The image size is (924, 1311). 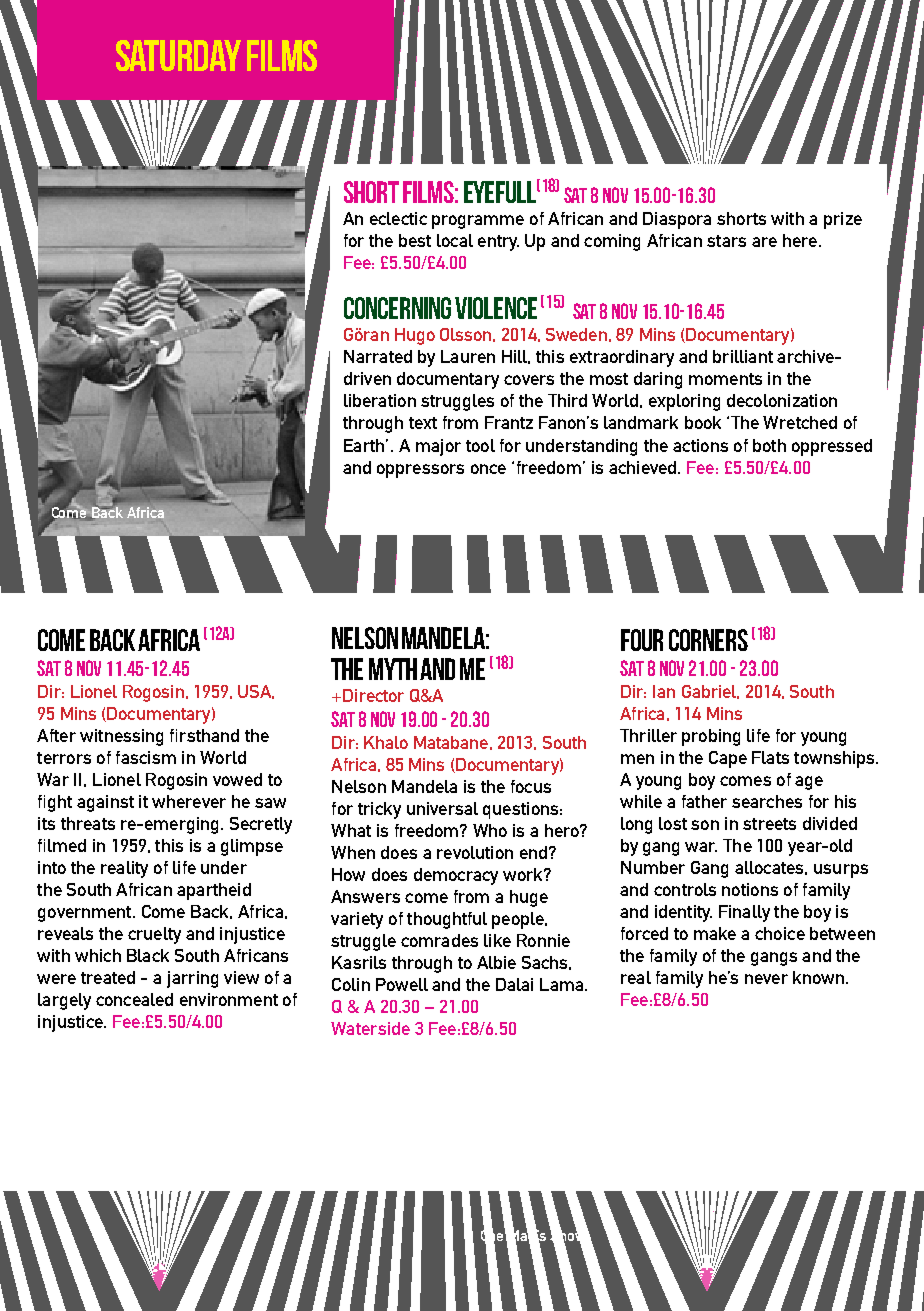 What do you see at coordinates (108, 977) in the page?
I see `treated` at bounding box center [108, 977].
